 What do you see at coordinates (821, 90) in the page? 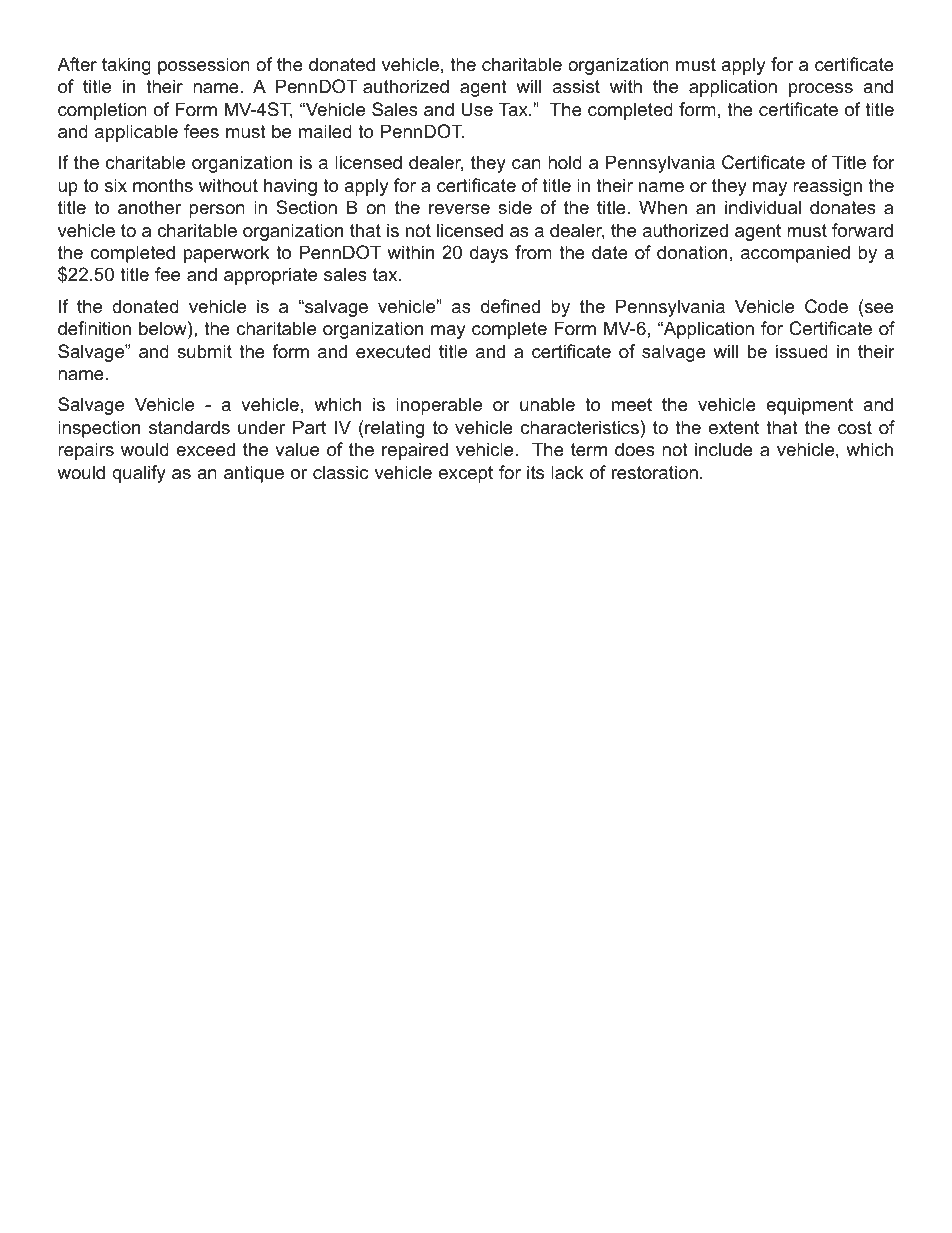
I see `process` at bounding box center [821, 90].
